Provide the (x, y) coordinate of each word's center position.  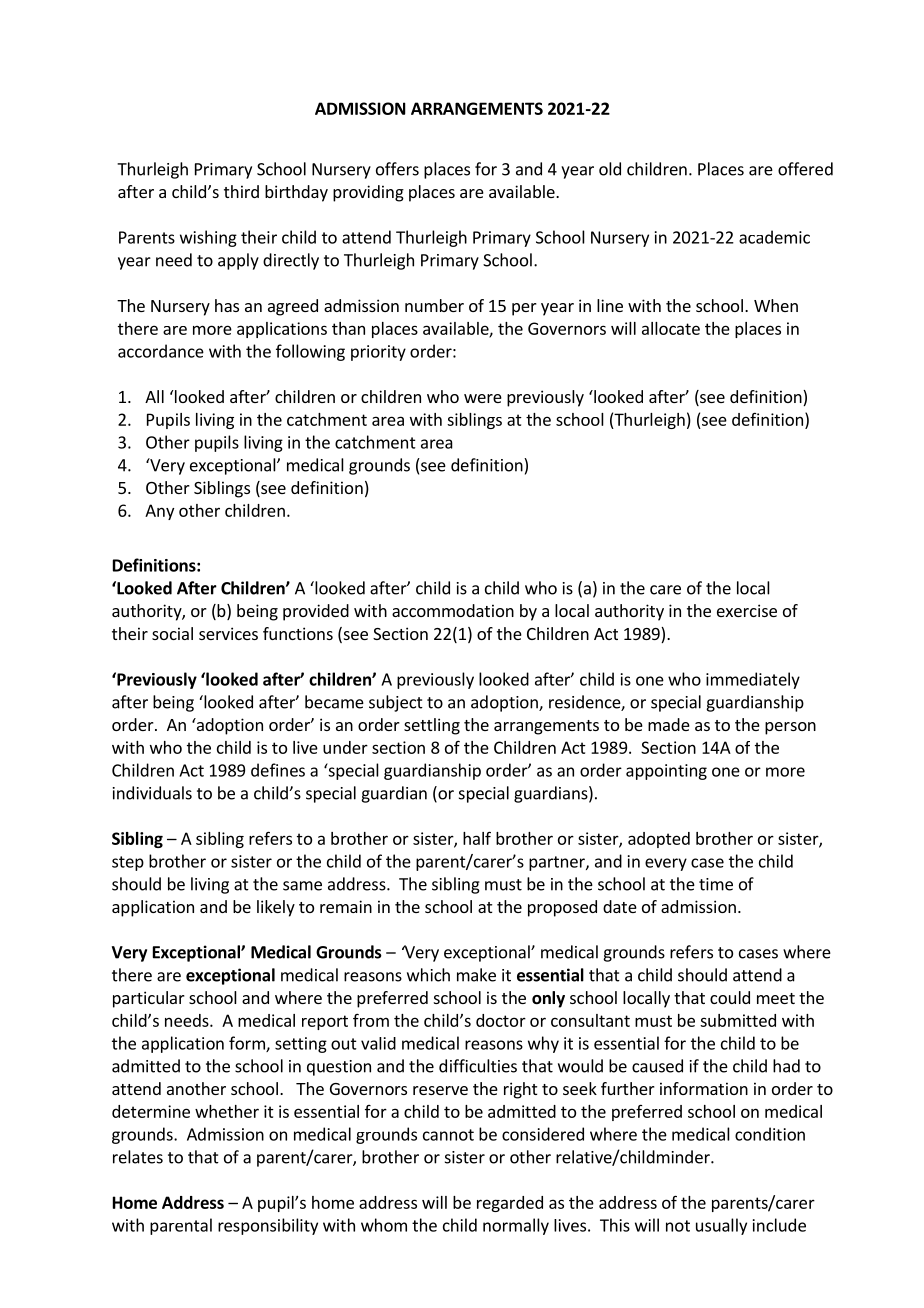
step (128, 863)
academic (774, 237)
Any (159, 512)
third (241, 191)
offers (397, 169)
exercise (747, 610)
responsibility (268, 1226)
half (477, 838)
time (716, 884)
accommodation (453, 610)
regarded (510, 1204)
